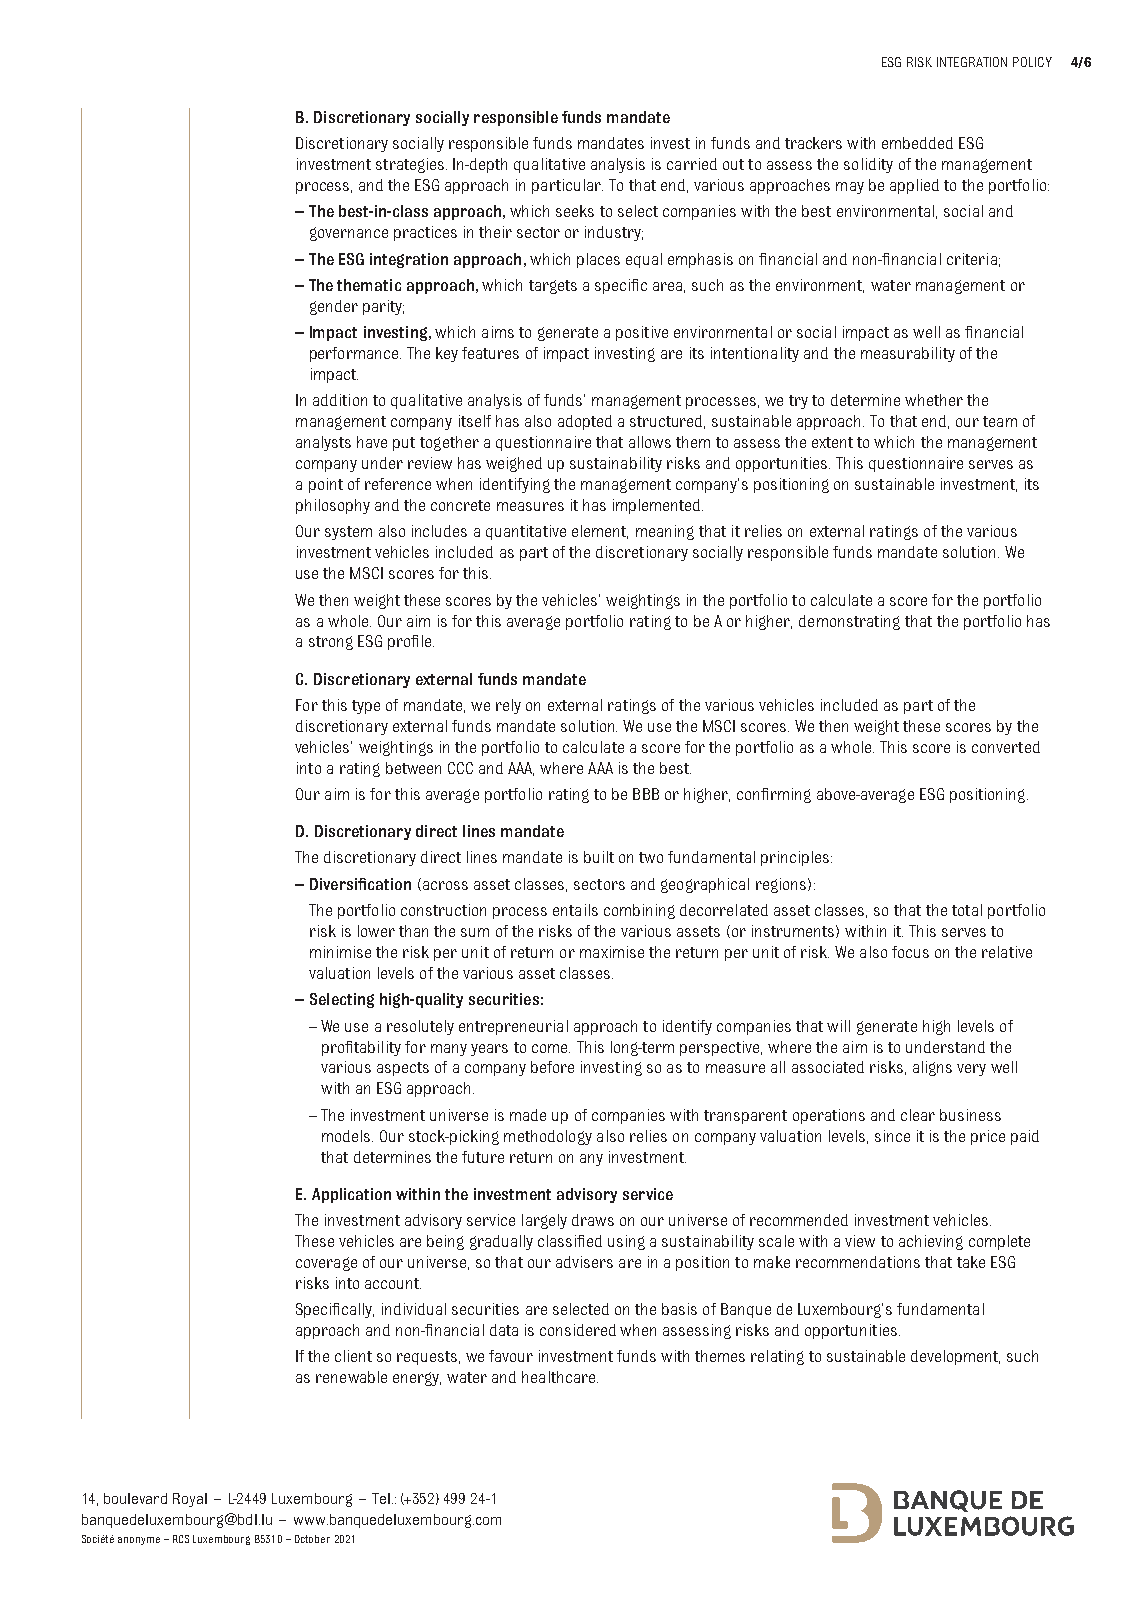 Image resolution: width=1133 pixels, height=1602 pixels. I want to click on seeks, so click(575, 211).
